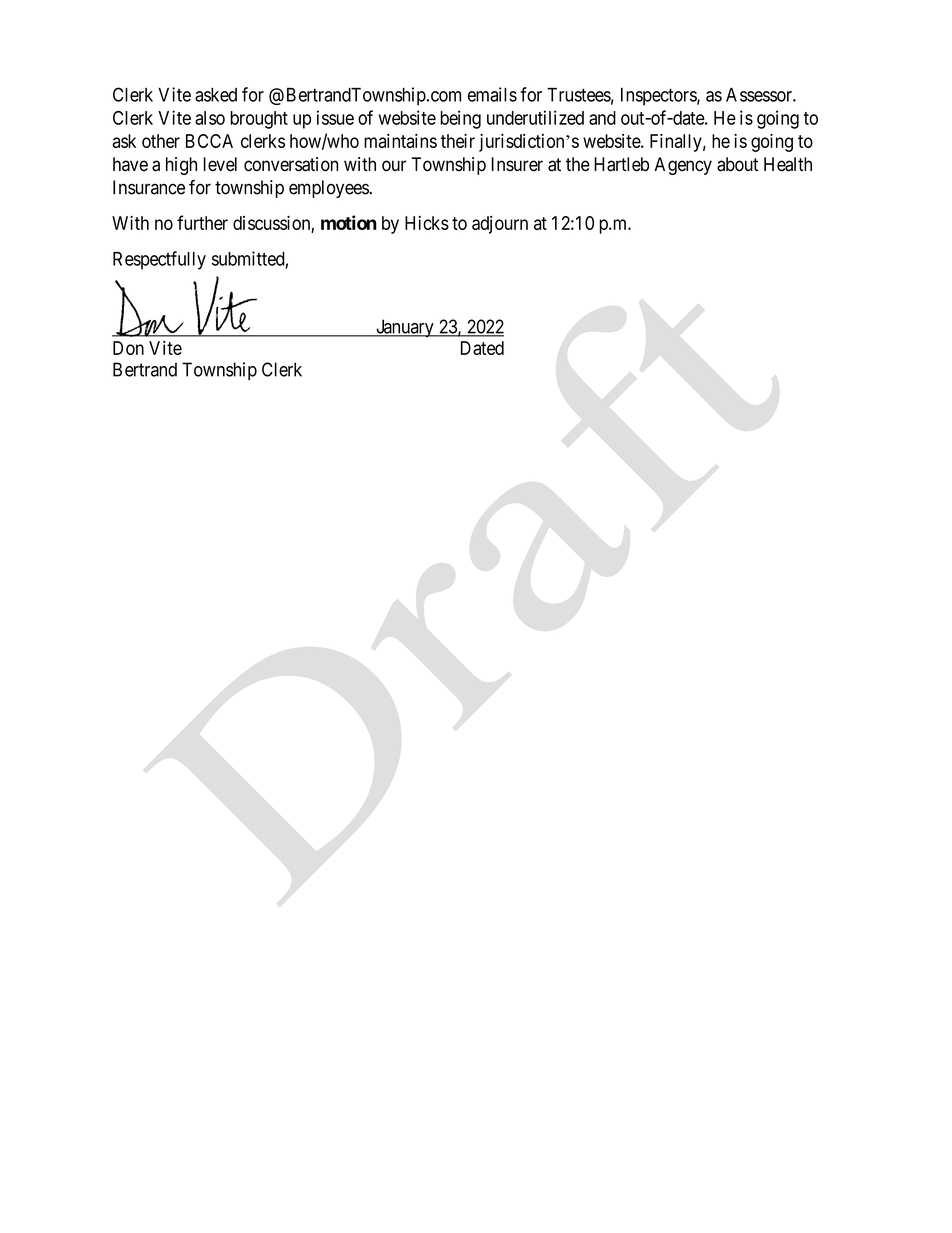 The image size is (952, 1233). Describe the element at coordinates (535, 117) in the screenshot. I see `underutilized` at that location.
